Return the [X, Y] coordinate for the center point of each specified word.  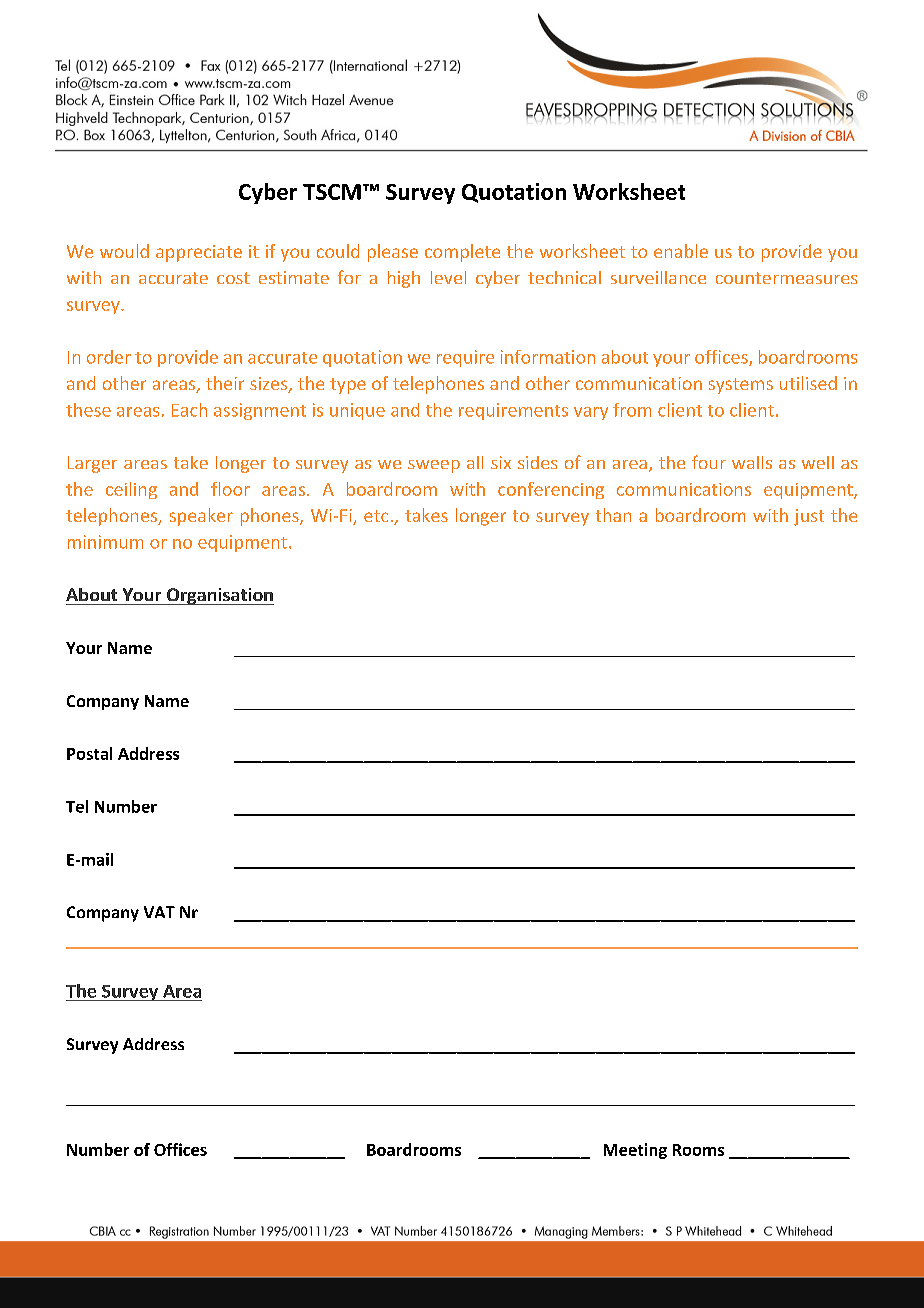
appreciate [199, 253]
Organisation [219, 596]
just [809, 517]
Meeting [635, 1151]
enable [681, 251]
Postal [89, 753]
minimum [105, 542]
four [709, 462]
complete [462, 253]
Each [189, 410]
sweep [434, 466]
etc [376, 516]
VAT [159, 912]
